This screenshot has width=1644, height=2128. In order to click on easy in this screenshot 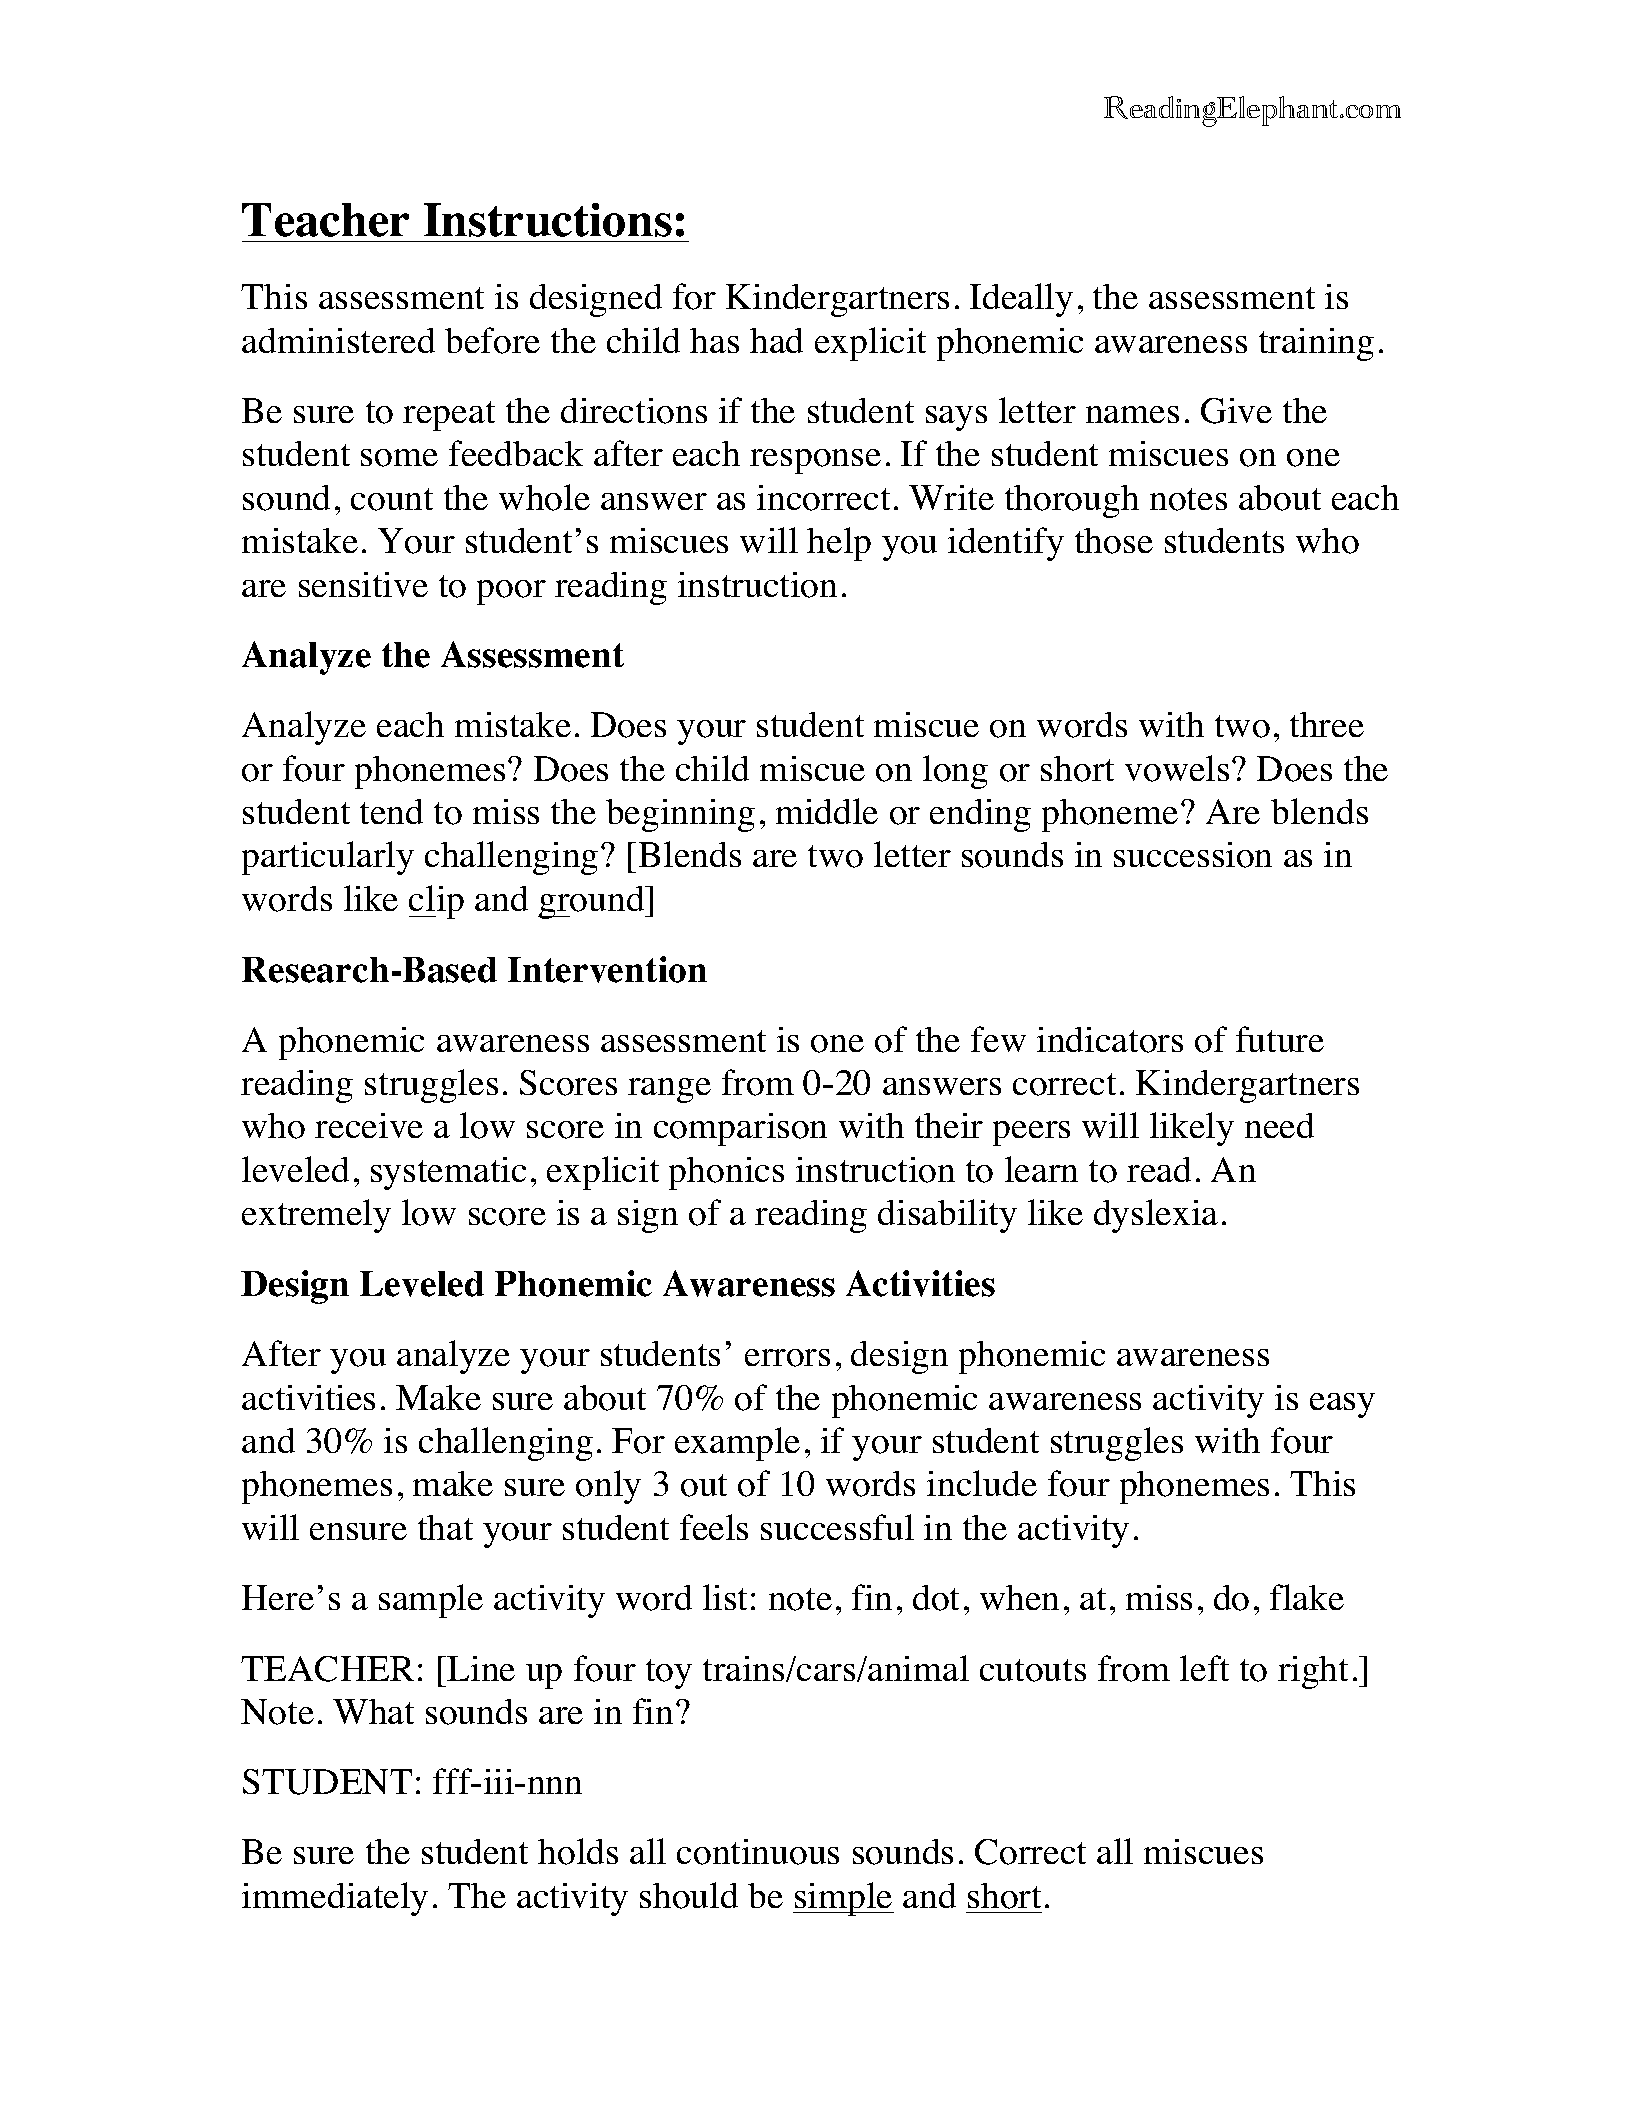, I will do `click(1342, 1405)`.
